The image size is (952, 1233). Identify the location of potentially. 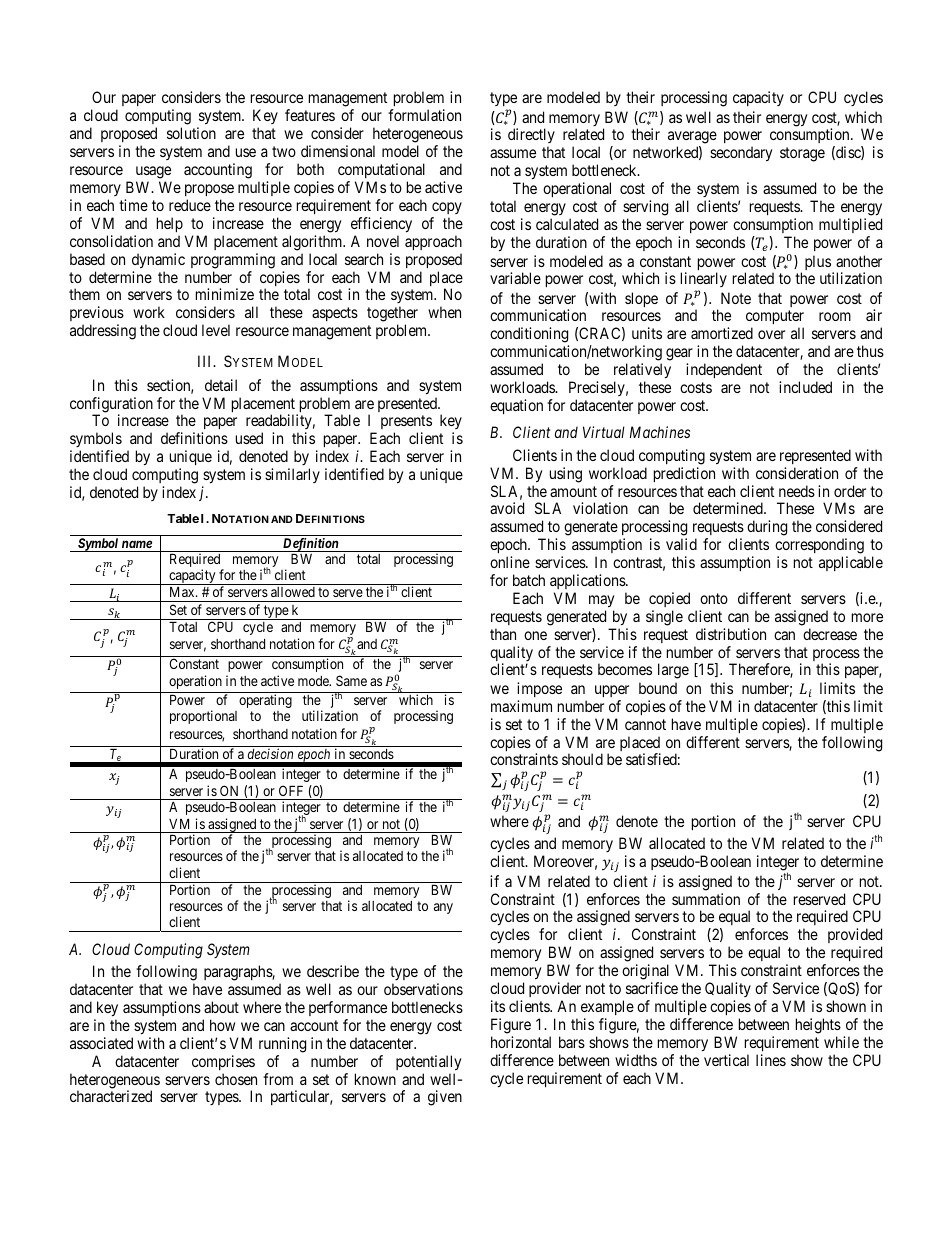
(428, 1063).
